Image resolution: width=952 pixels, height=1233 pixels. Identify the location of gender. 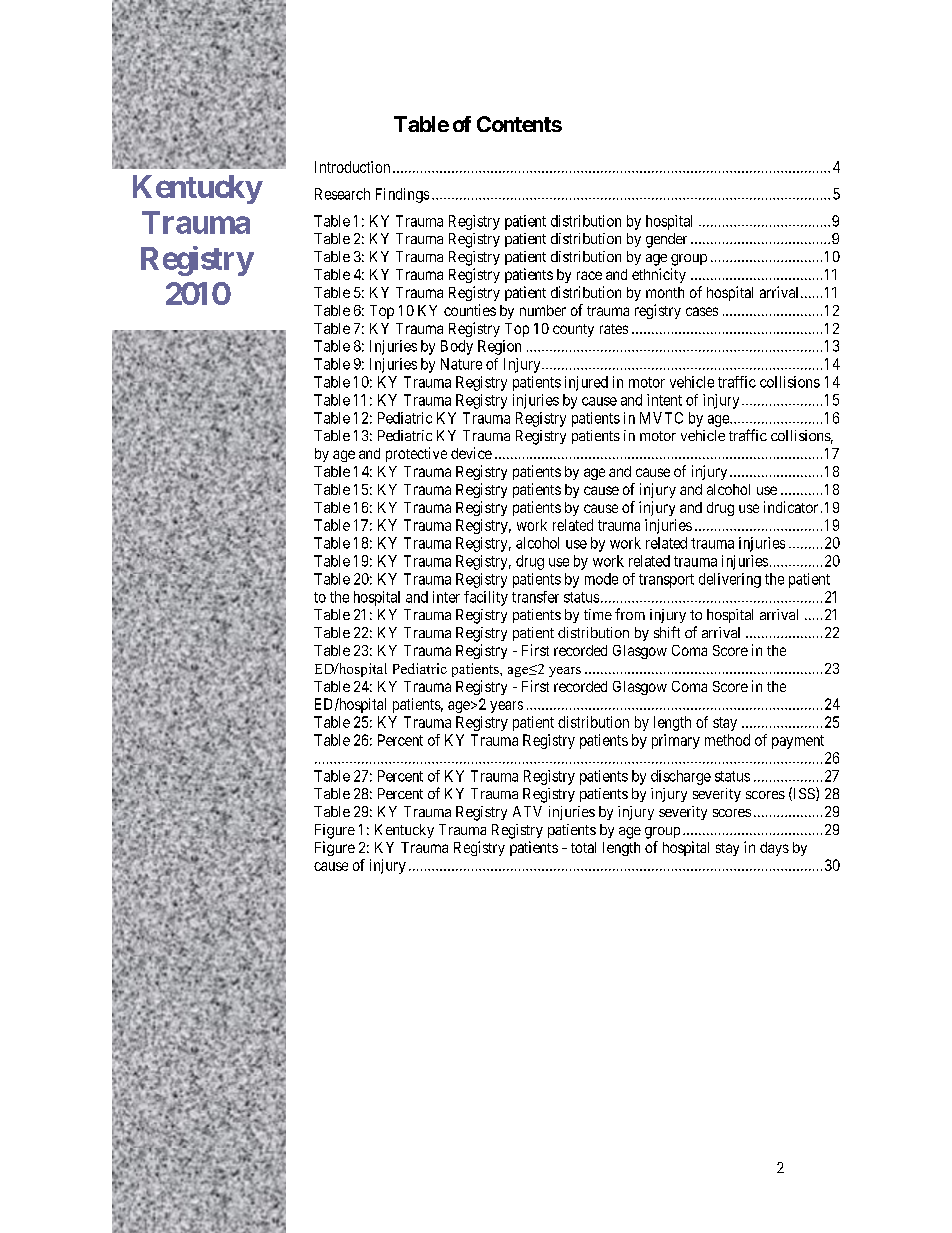
(666, 240).
